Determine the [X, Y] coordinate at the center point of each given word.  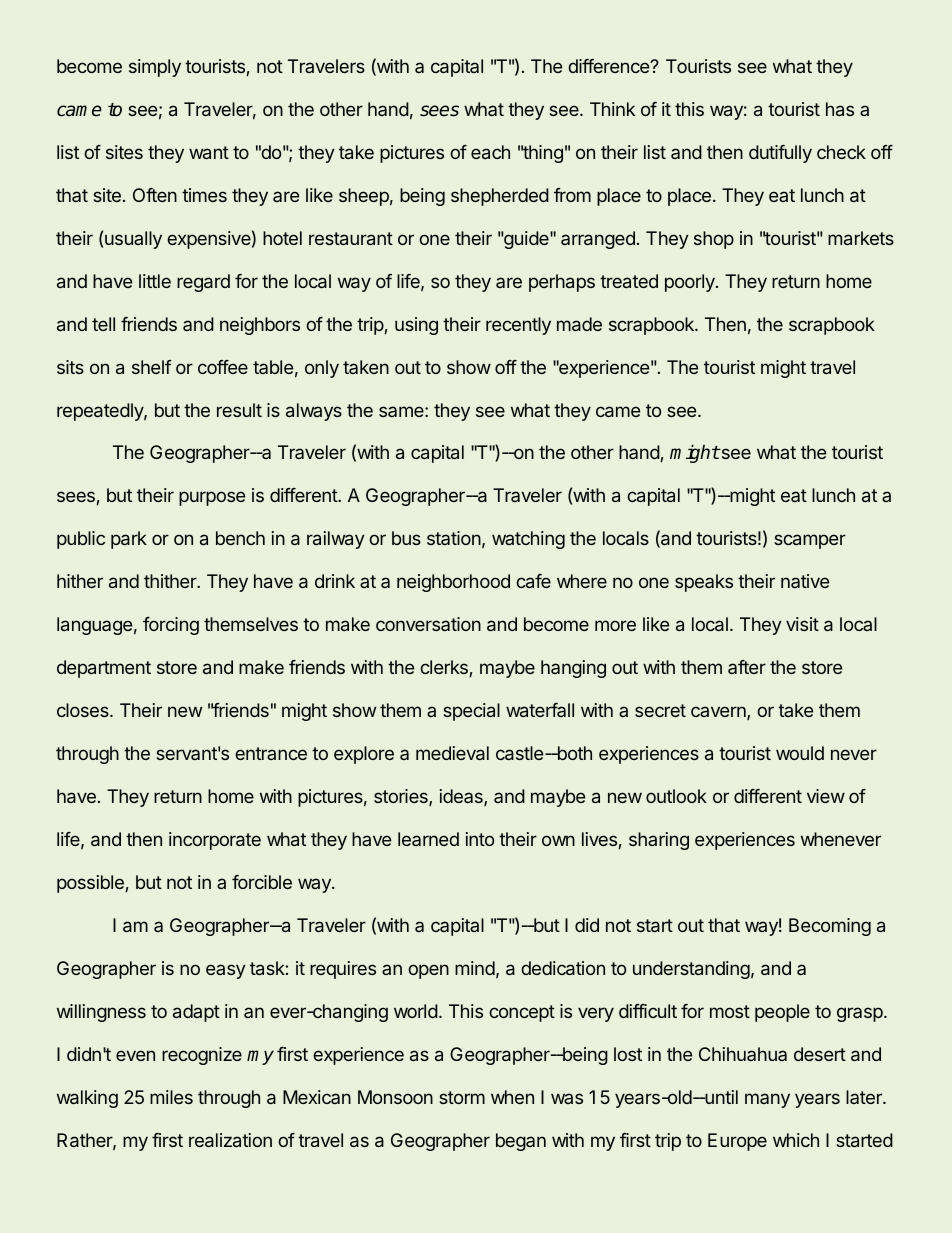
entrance [271, 753]
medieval [452, 753]
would [800, 753]
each [490, 152]
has [840, 109]
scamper [810, 541]
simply [155, 68]
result [239, 410]
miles [171, 1097]
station [454, 538]
